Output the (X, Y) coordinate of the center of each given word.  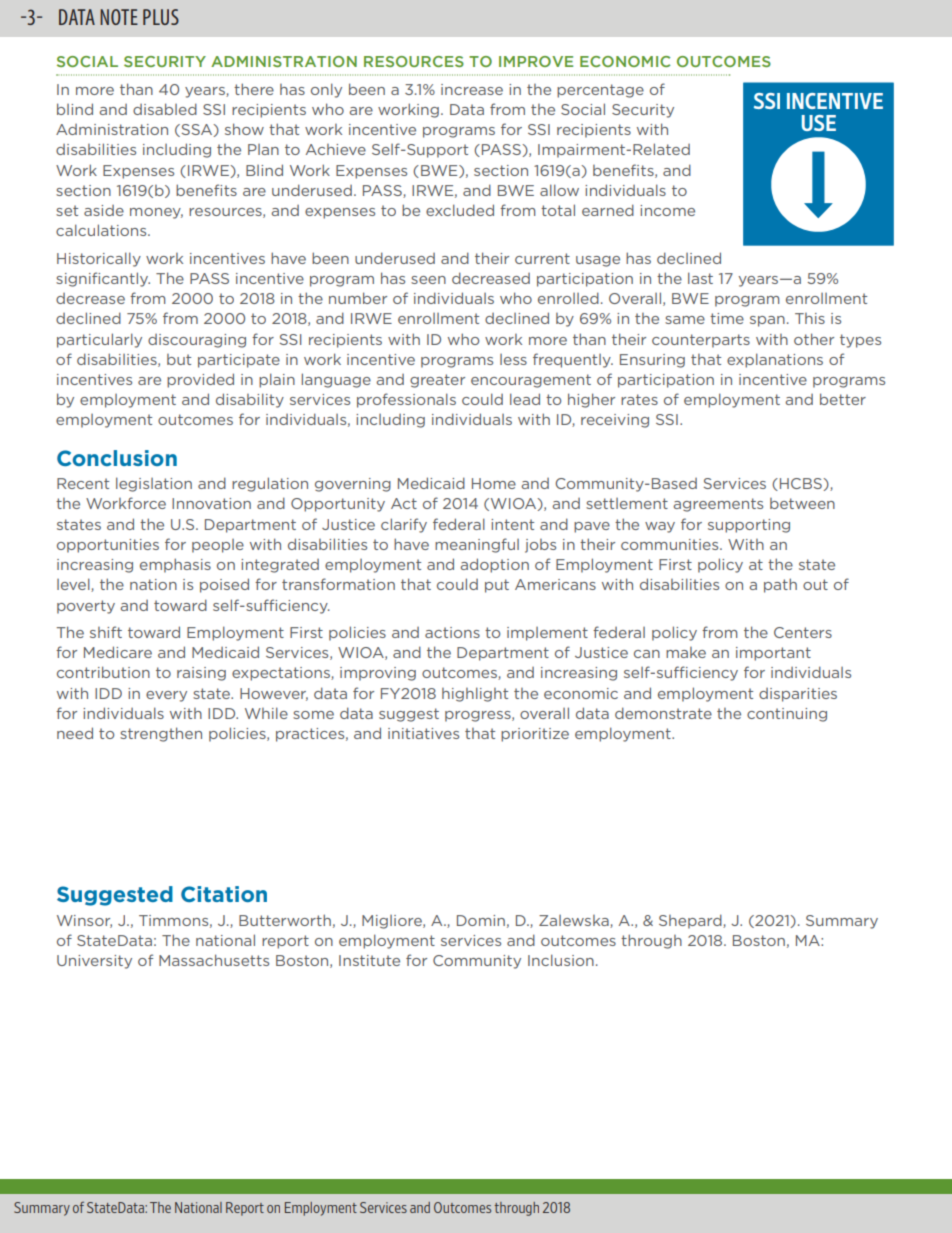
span (767, 321)
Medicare (118, 652)
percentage (600, 91)
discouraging (197, 341)
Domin (481, 920)
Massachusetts (214, 960)
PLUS (161, 17)
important (773, 654)
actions (452, 632)
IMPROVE (536, 61)
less (513, 359)
